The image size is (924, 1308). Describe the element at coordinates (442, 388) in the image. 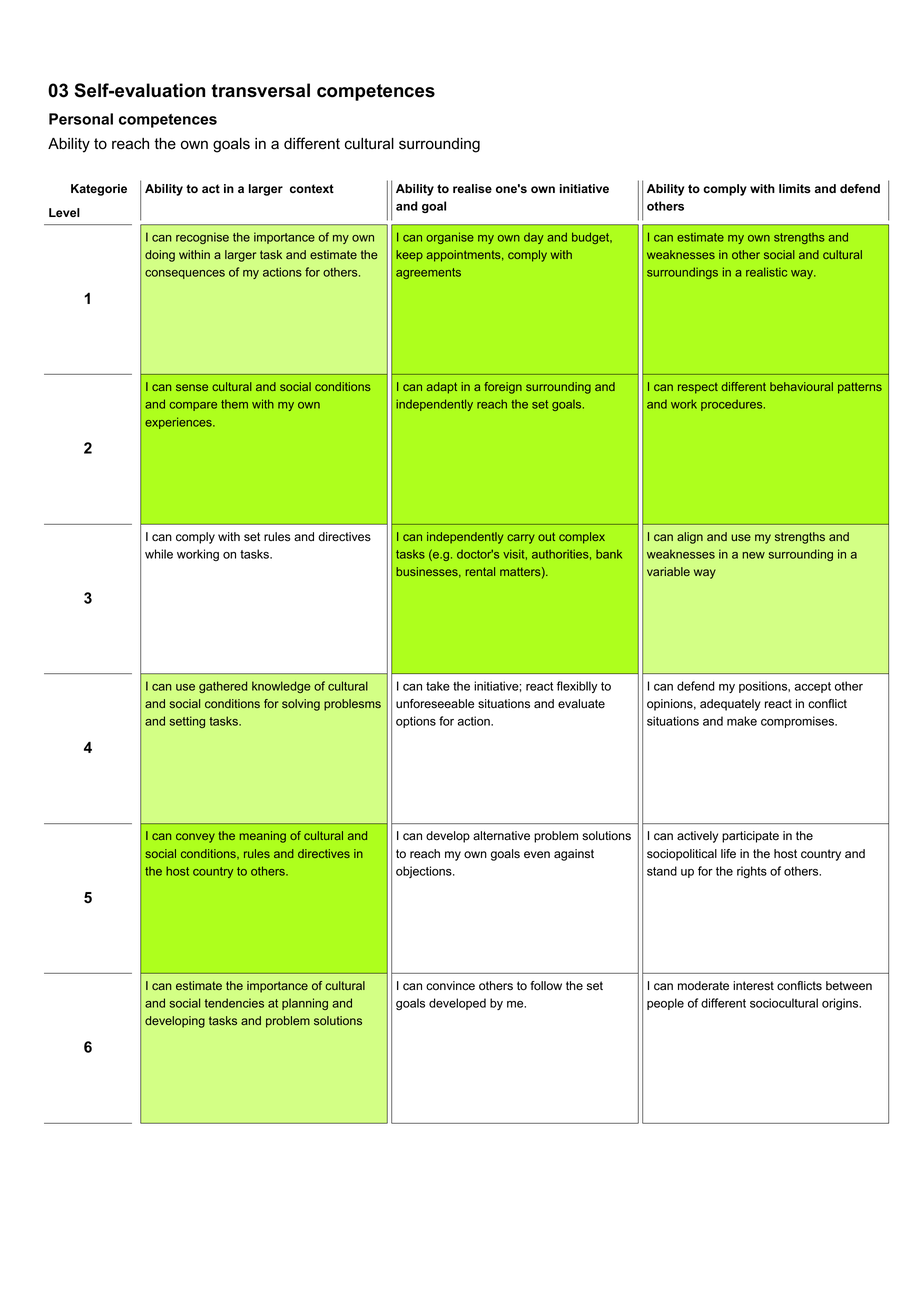

I see `adapt` at that location.
